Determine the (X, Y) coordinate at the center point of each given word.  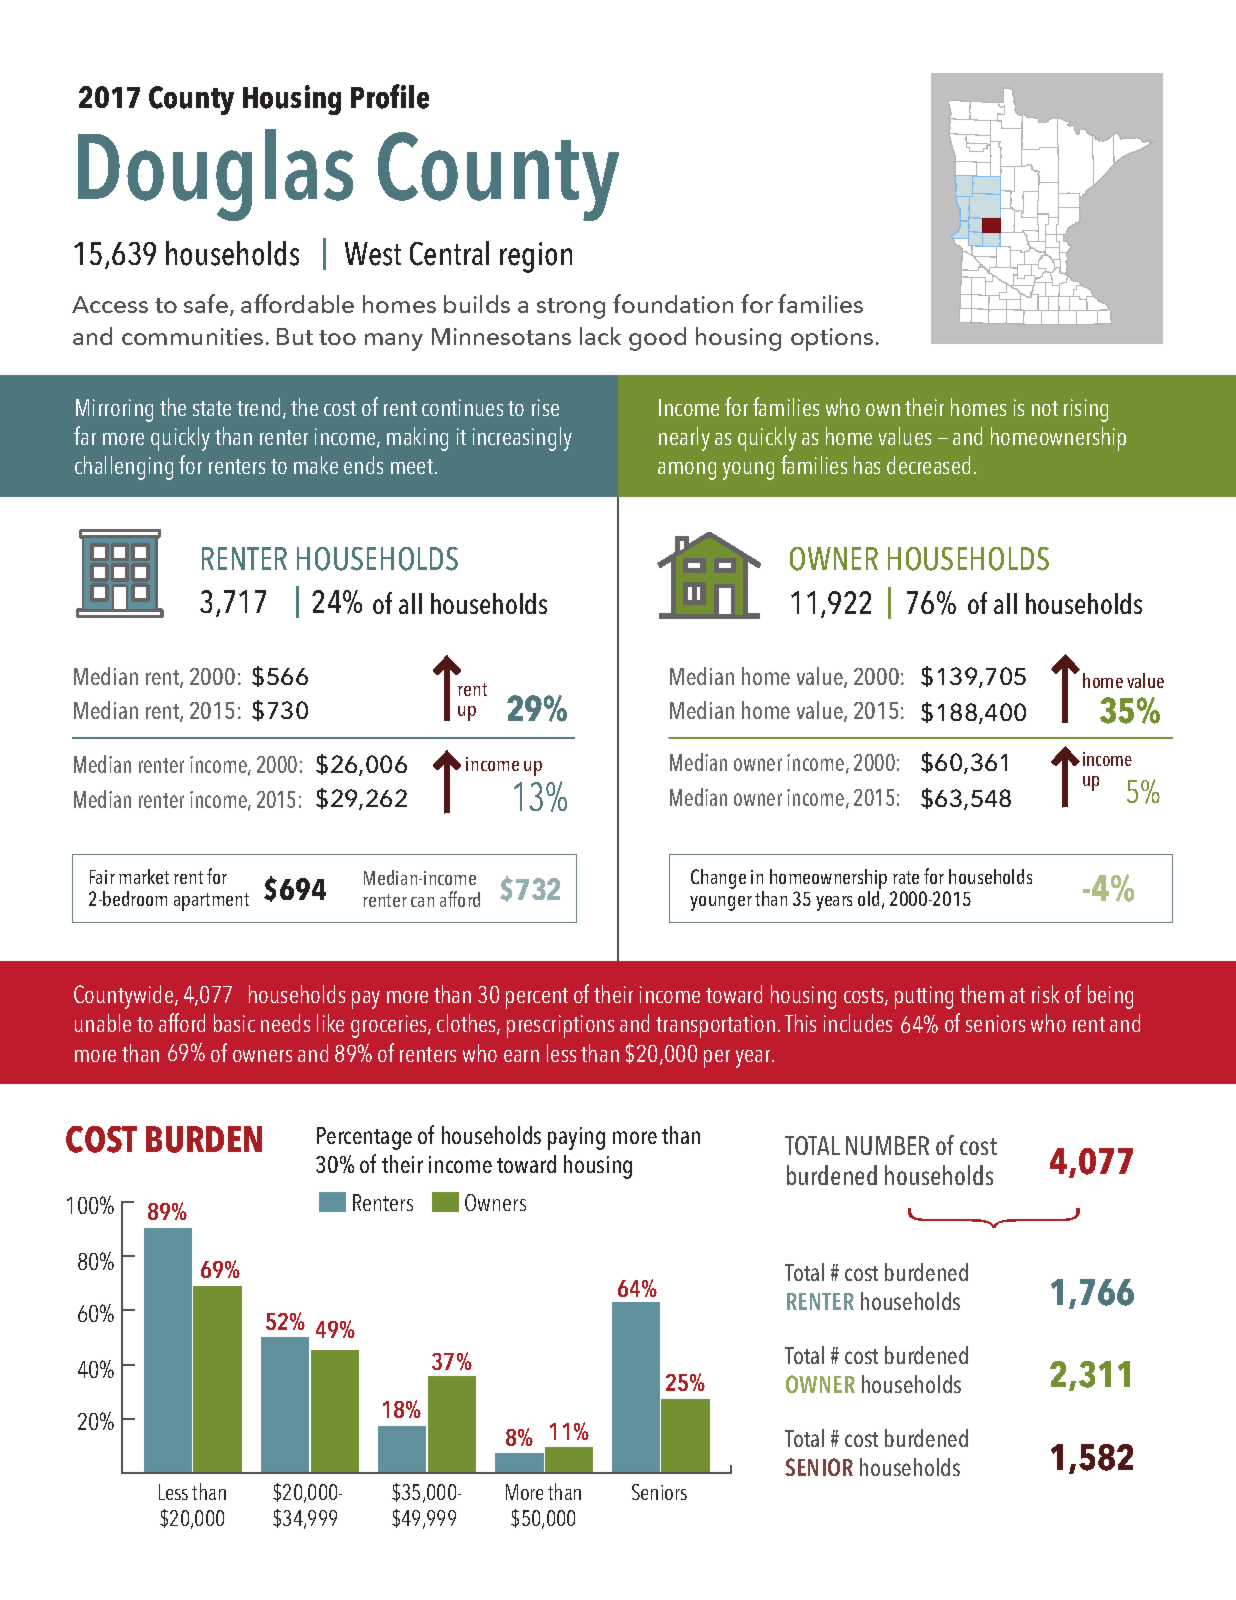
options (832, 339)
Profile (390, 96)
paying (576, 1138)
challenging (124, 468)
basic (234, 1023)
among (687, 471)
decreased (928, 465)
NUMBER (887, 1145)
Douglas (215, 175)
